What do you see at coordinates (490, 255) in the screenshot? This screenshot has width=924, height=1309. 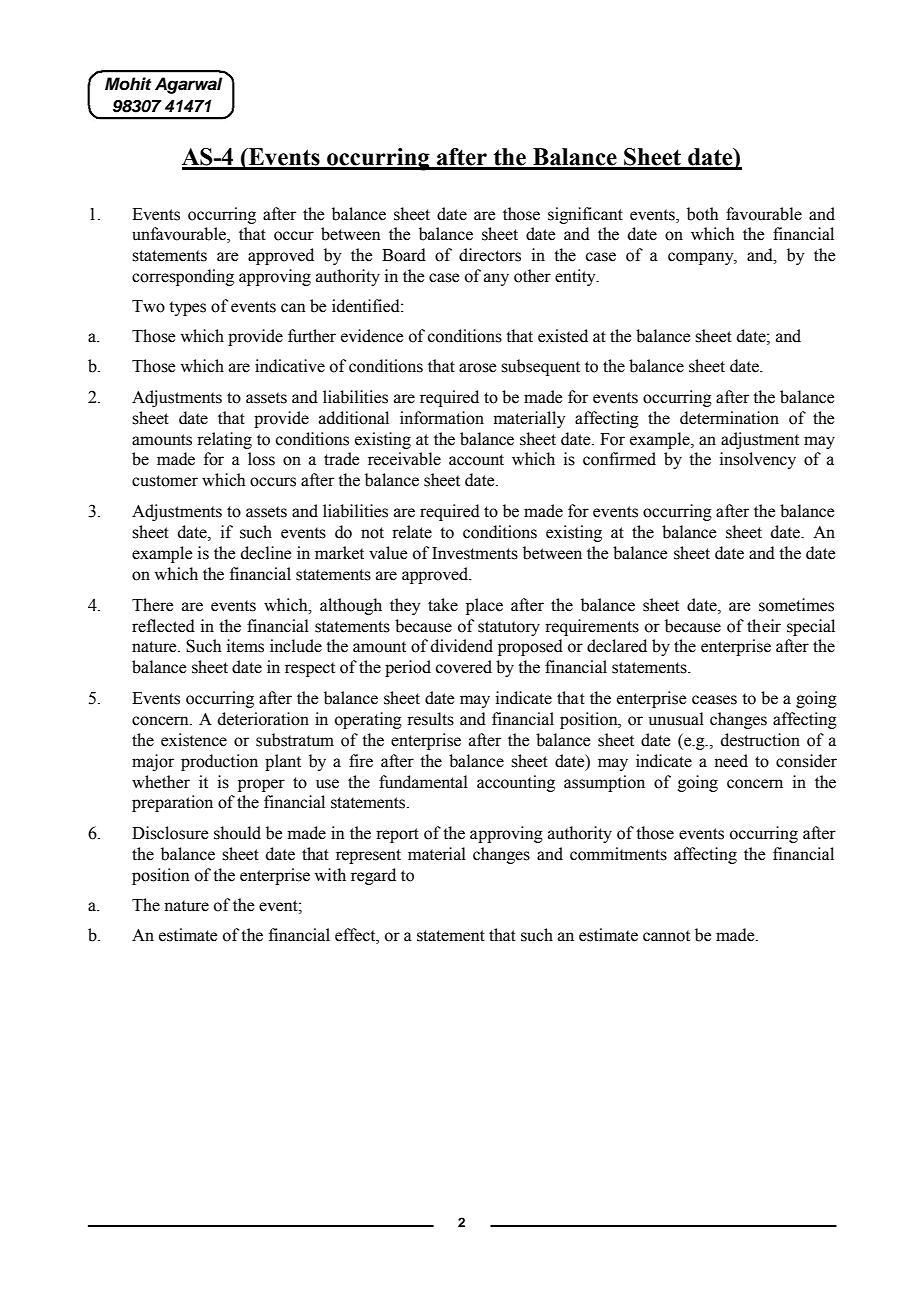 I see `directors` at bounding box center [490, 255].
